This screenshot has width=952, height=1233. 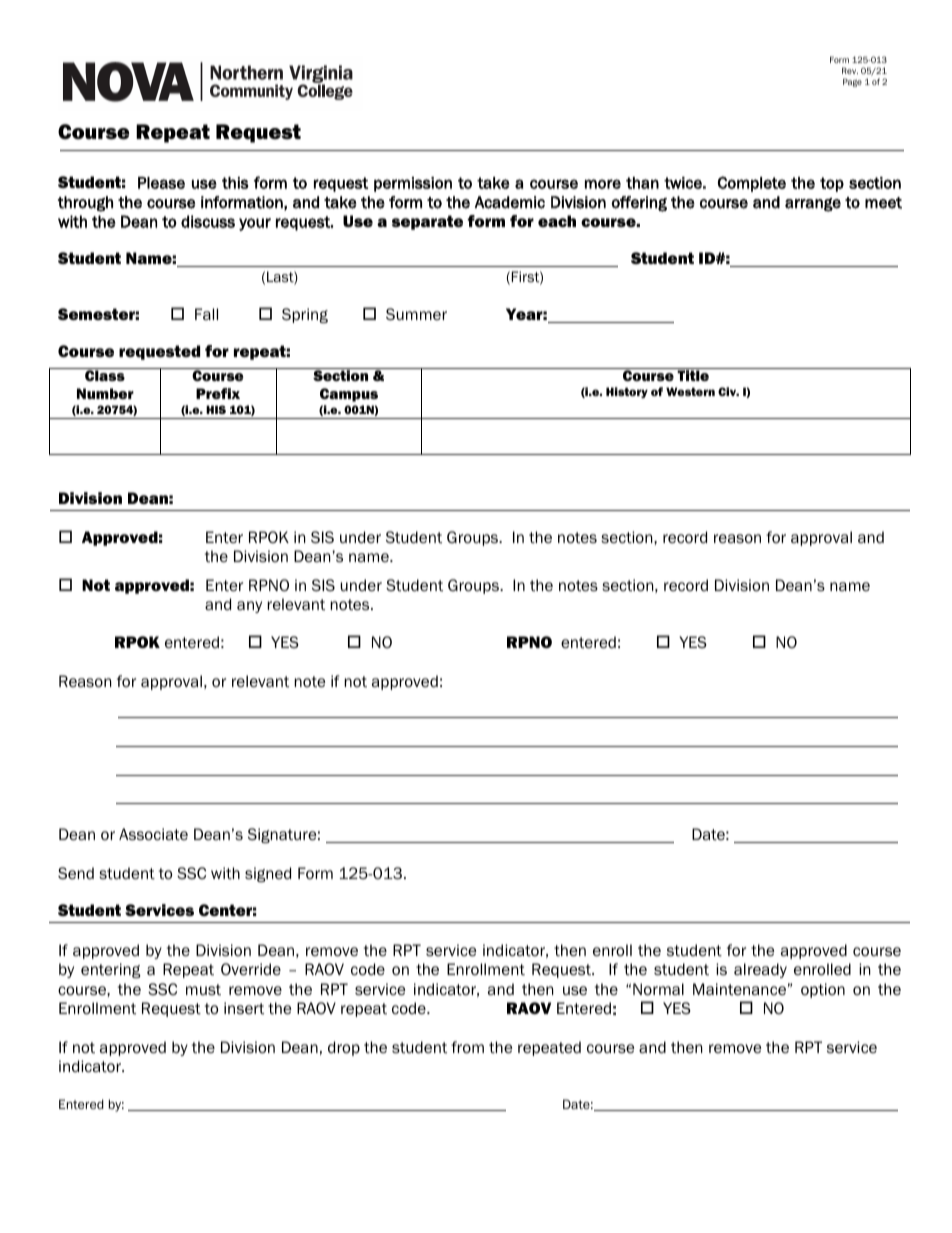 I want to click on Please, so click(x=161, y=183).
